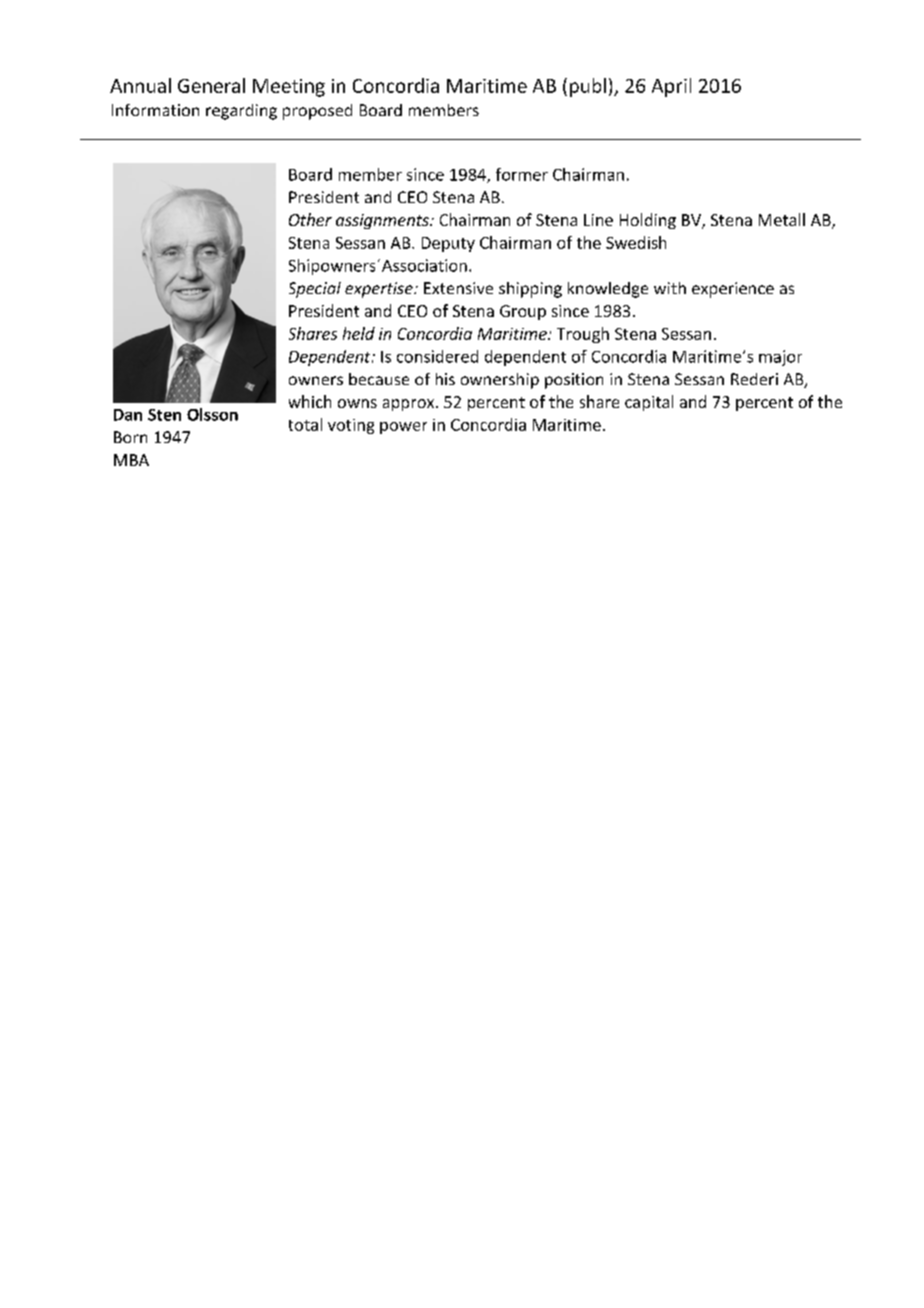  Describe the element at coordinates (211, 85) in the page. I see `General` at that location.
